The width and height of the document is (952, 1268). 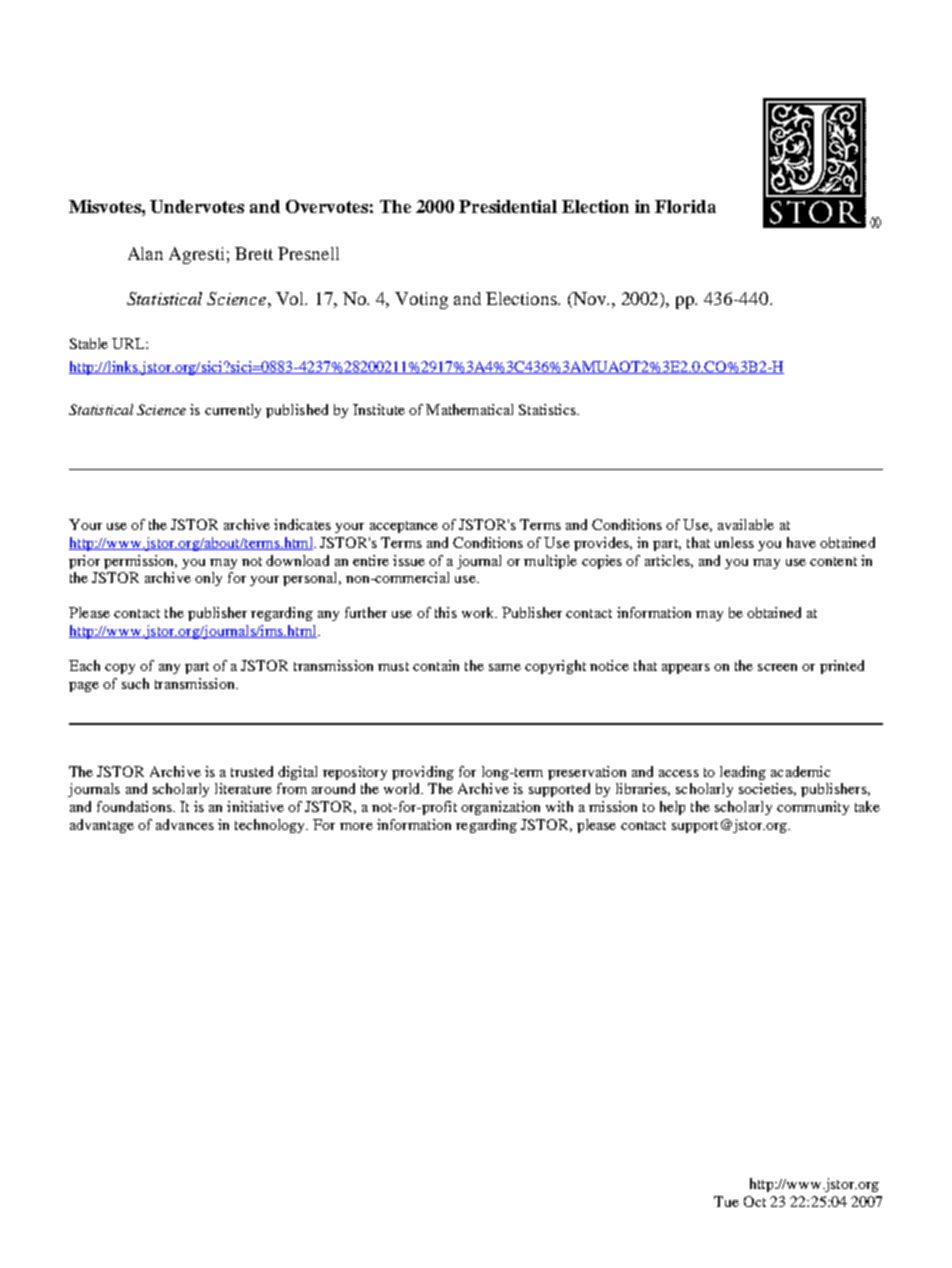 What do you see at coordinates (185, 824) in the document?
I see `advances` at bounding box center [185, 824].
